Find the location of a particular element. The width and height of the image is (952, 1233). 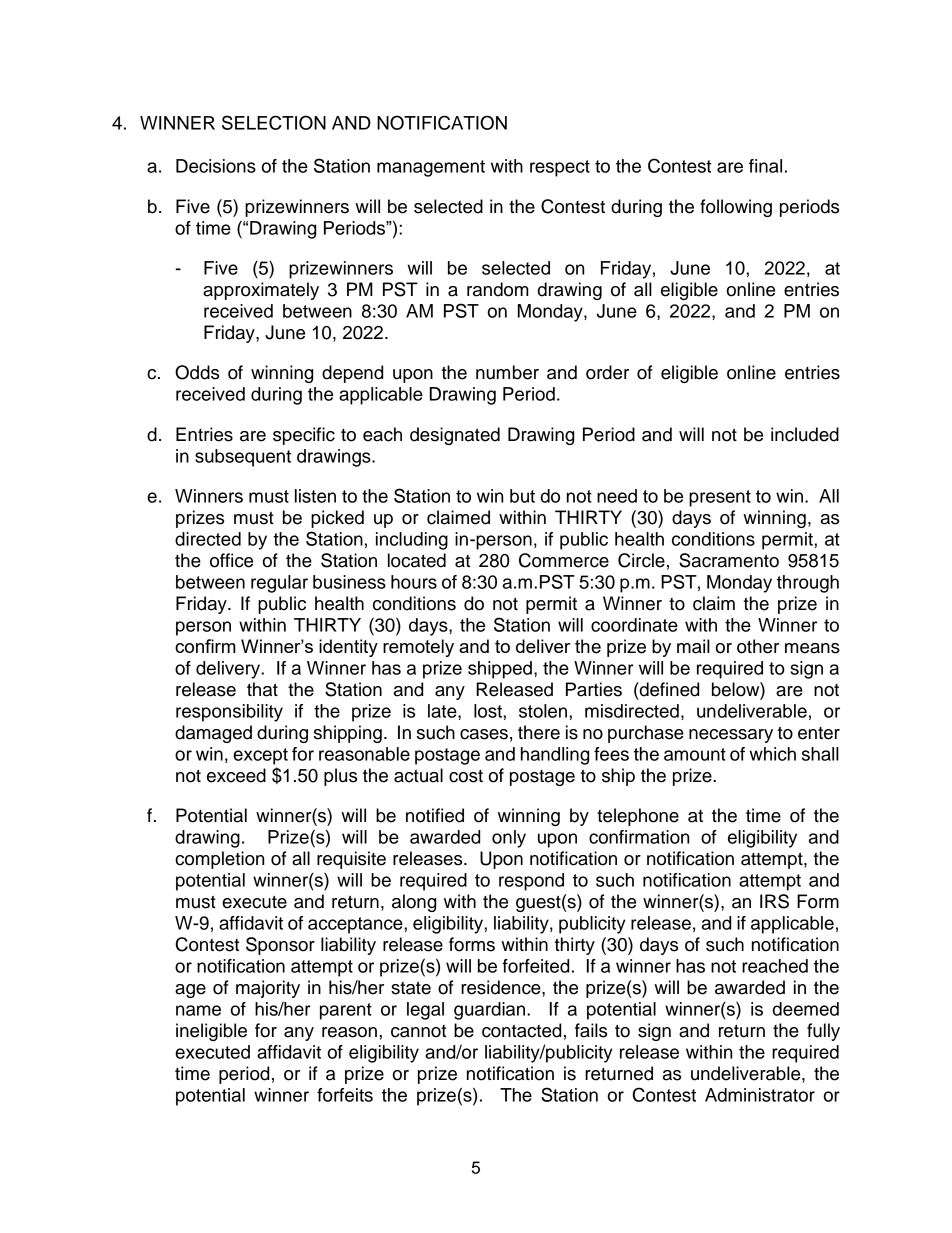

SELECTION is located at coordinates (274, 122).
